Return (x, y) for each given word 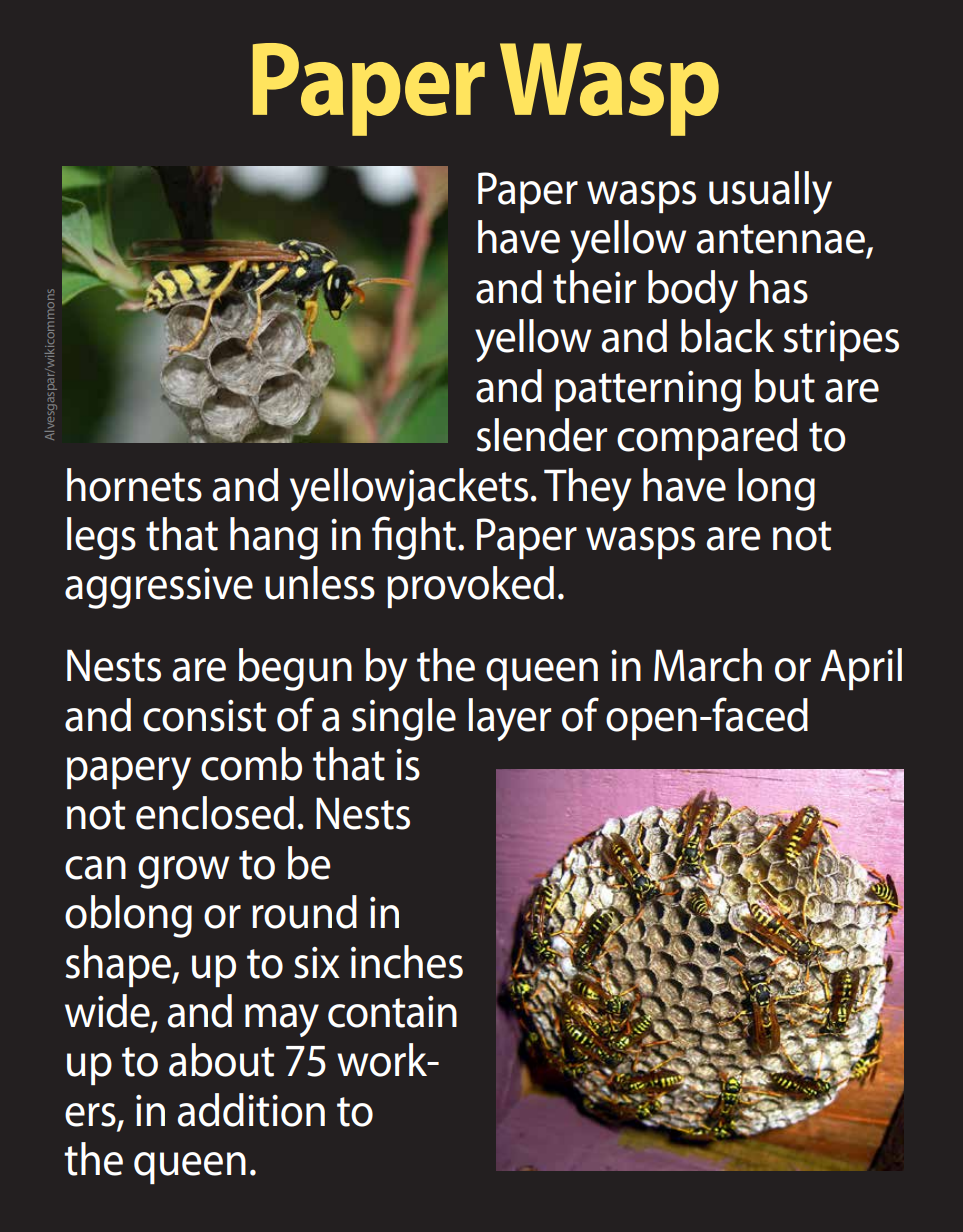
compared (707, 439)
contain (392, 1012)
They (587, 489)
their (594, 287)
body (693, 291)
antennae (781, 239)
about (221, 1060)
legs (101, 538)
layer (509, 719)
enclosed (215, 813)
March (708, 665)
